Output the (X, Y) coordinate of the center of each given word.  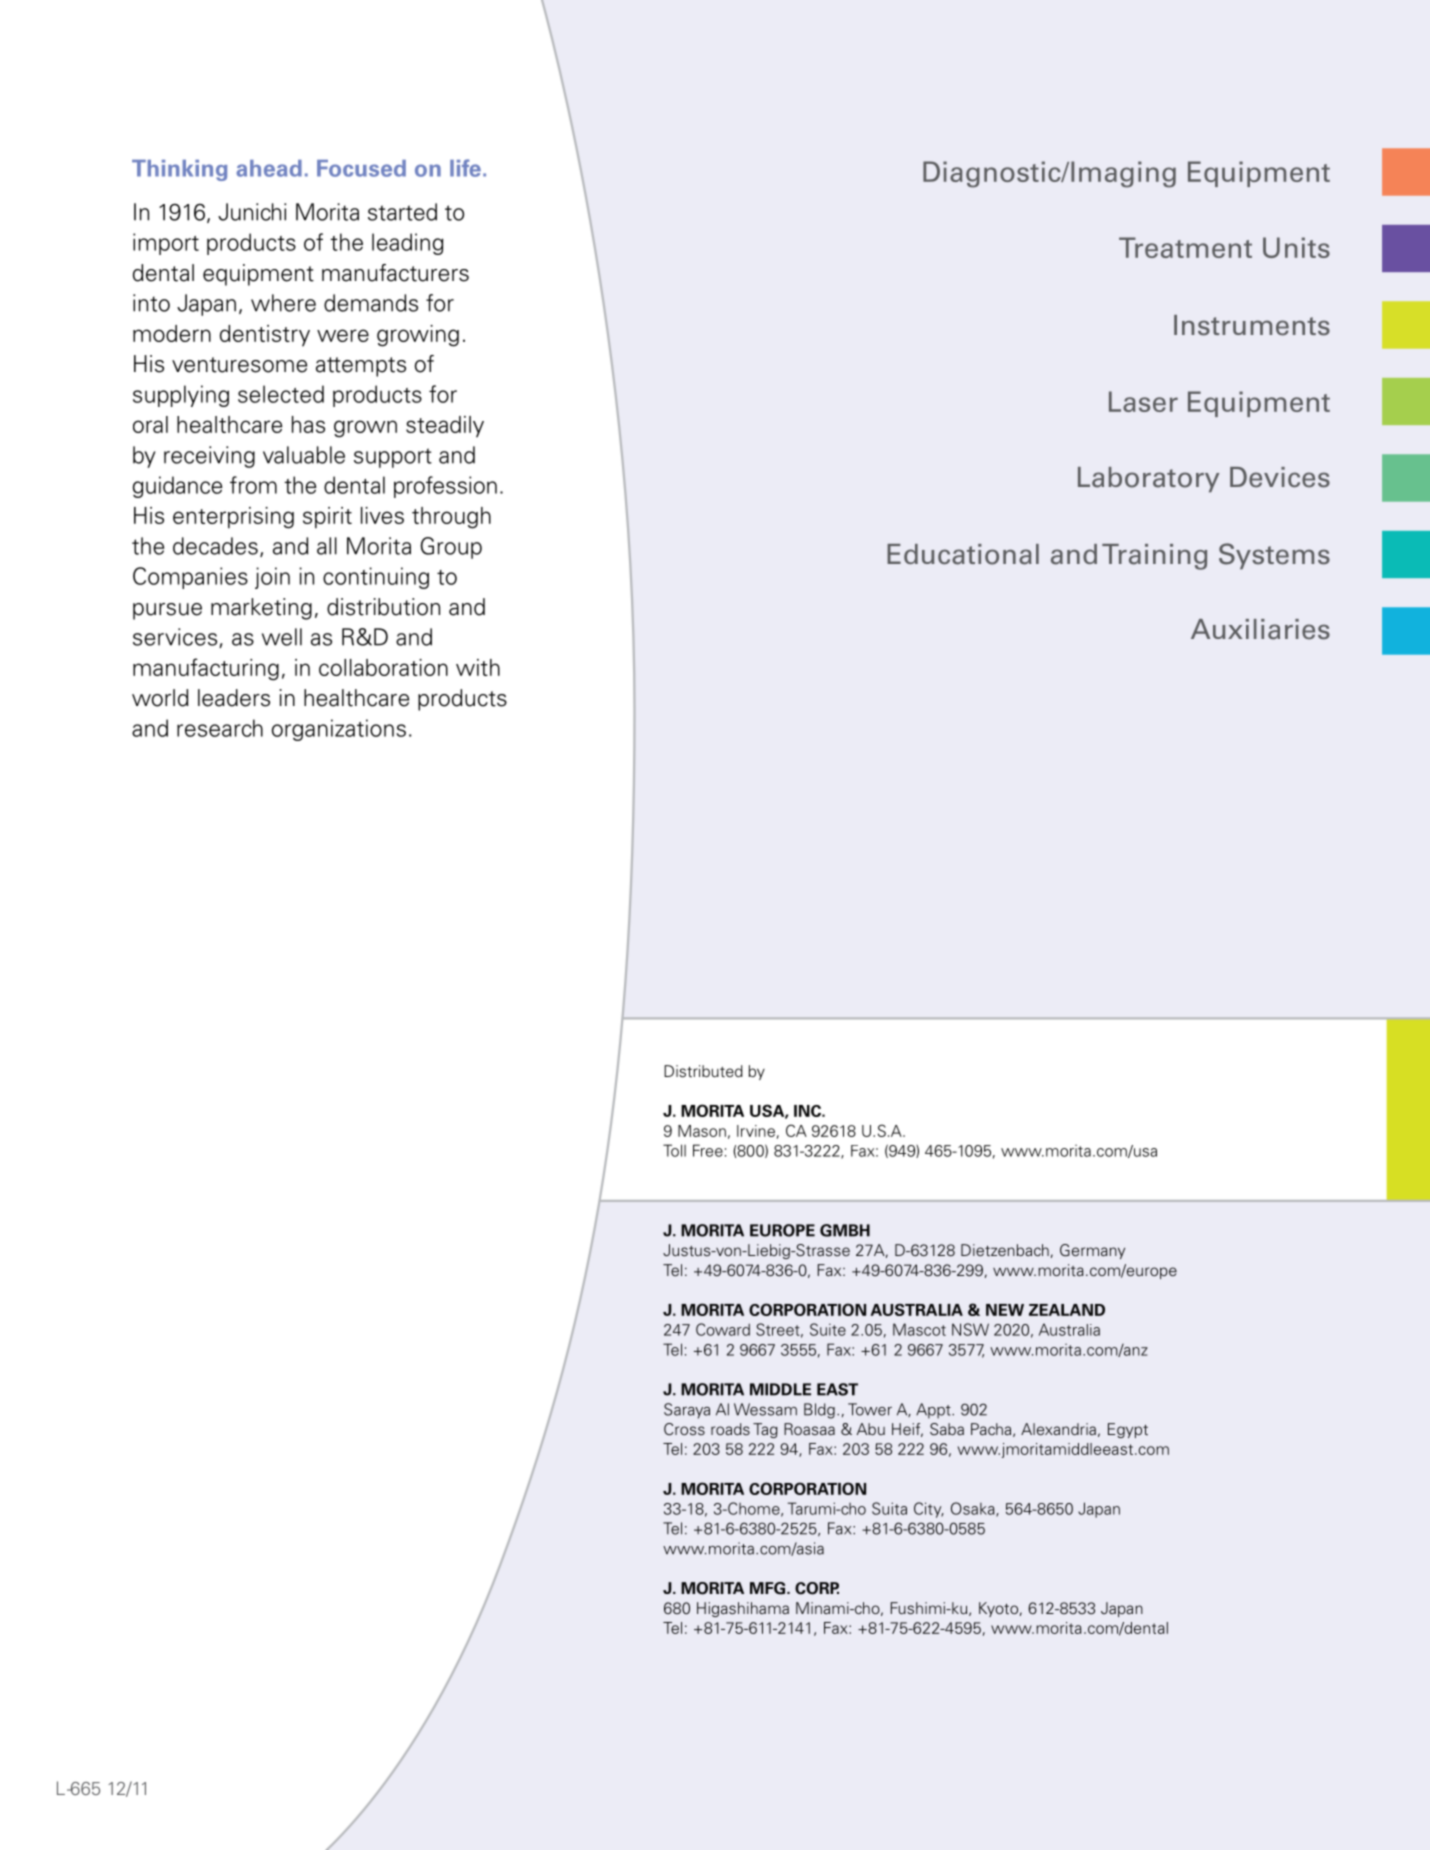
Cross (684, 1429)
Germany (1092, 1251)
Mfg (769, 1588)
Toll (674, 1150)
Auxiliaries (1260, 629)
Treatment (1185, 247)
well (282, 637)
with (478, 667)
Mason (702, 1131)
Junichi (252, 212)
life (465, 168)
